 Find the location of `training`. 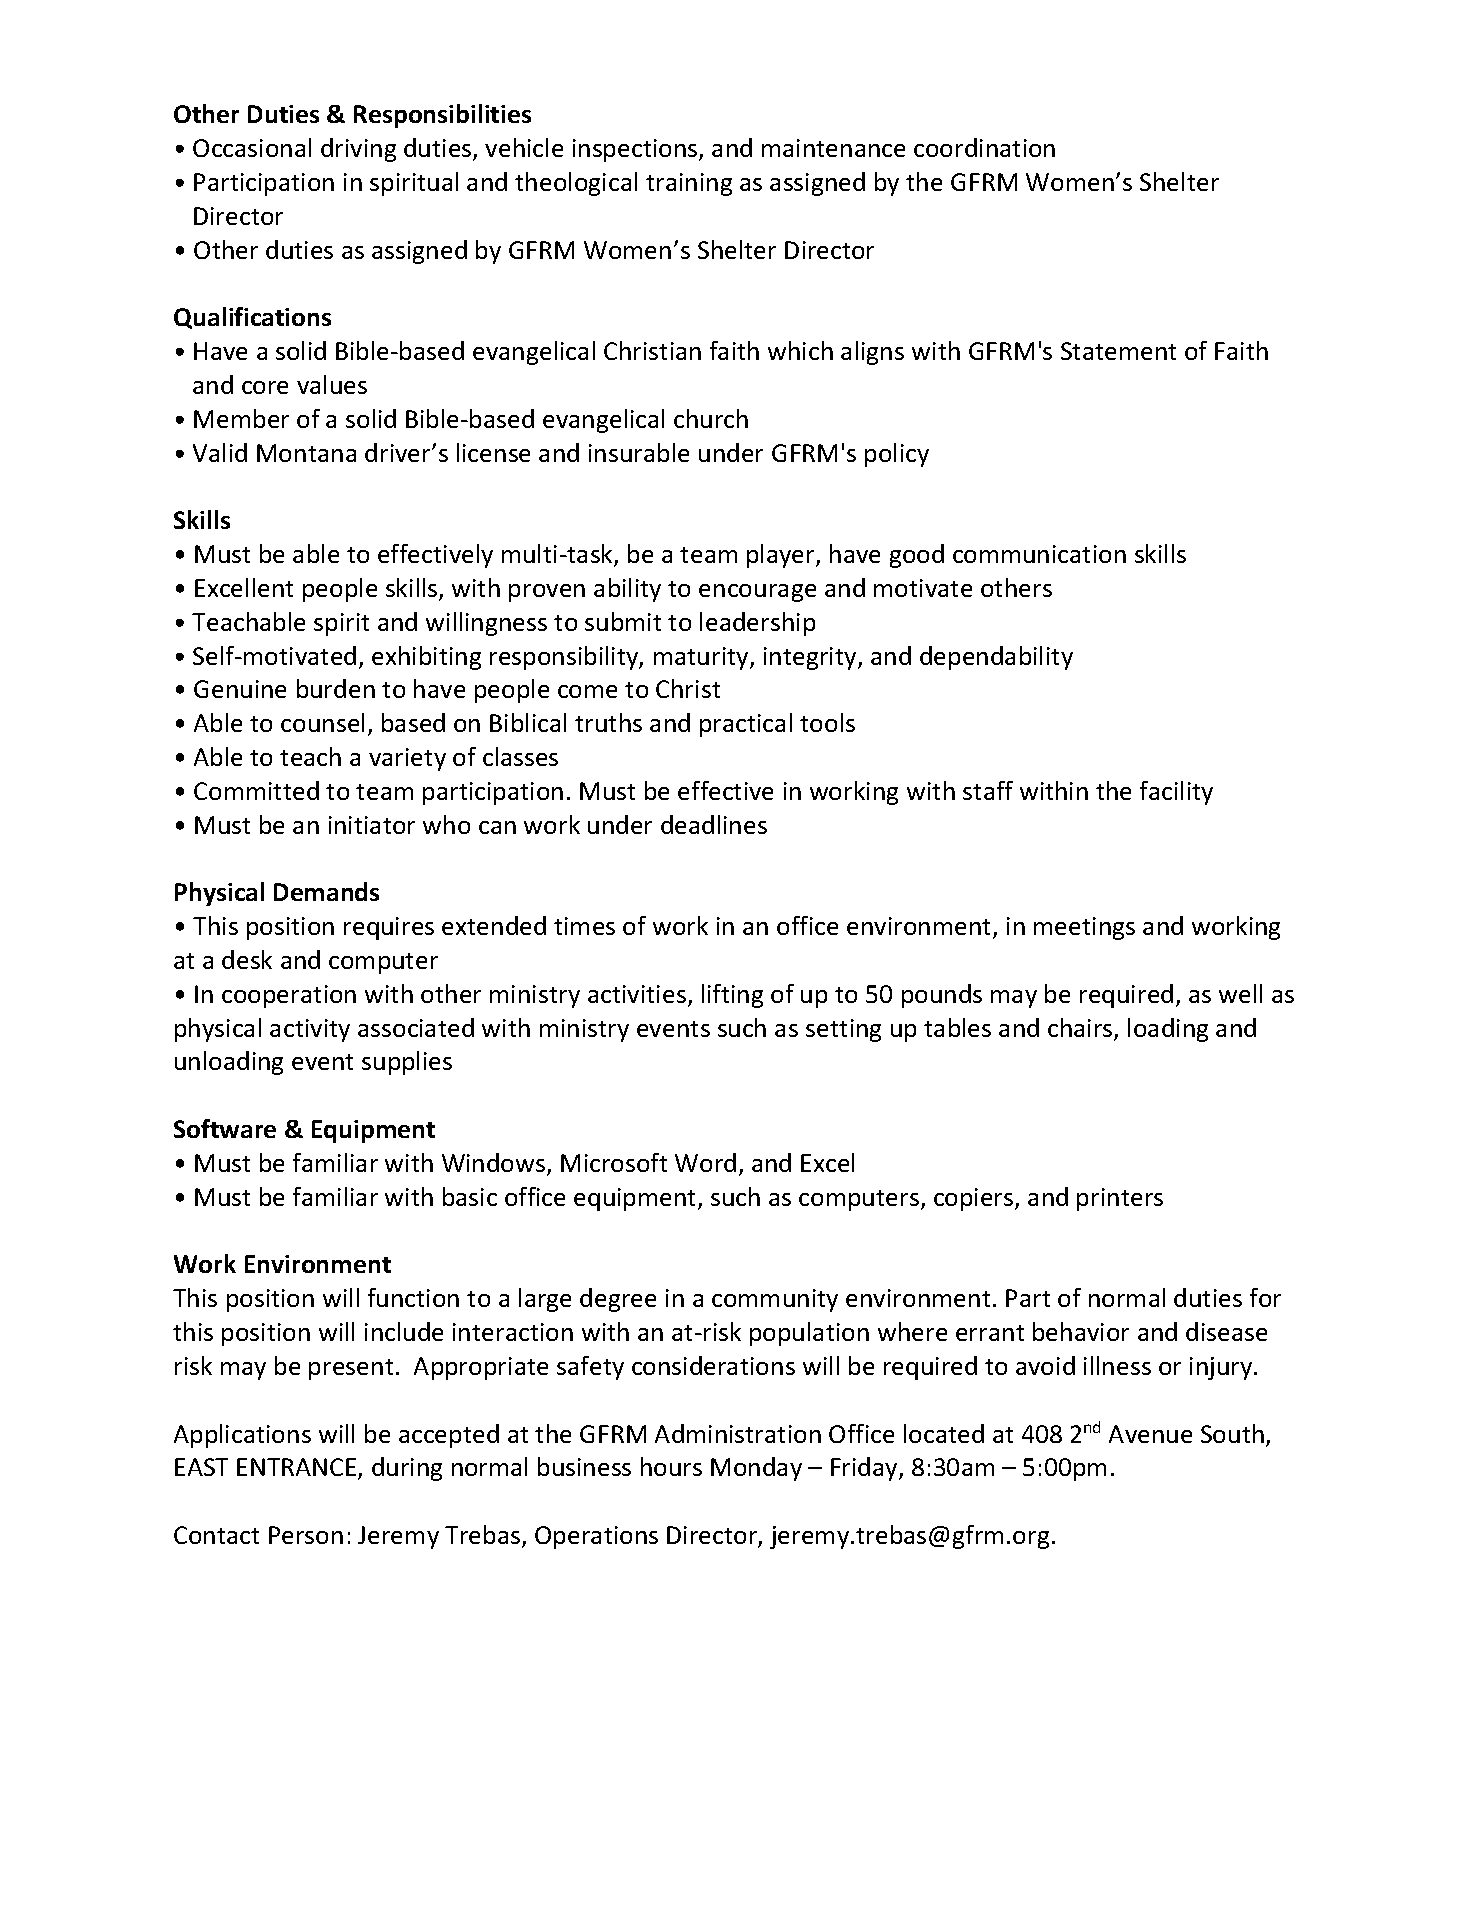

training is located at coordinates (689, 184).
